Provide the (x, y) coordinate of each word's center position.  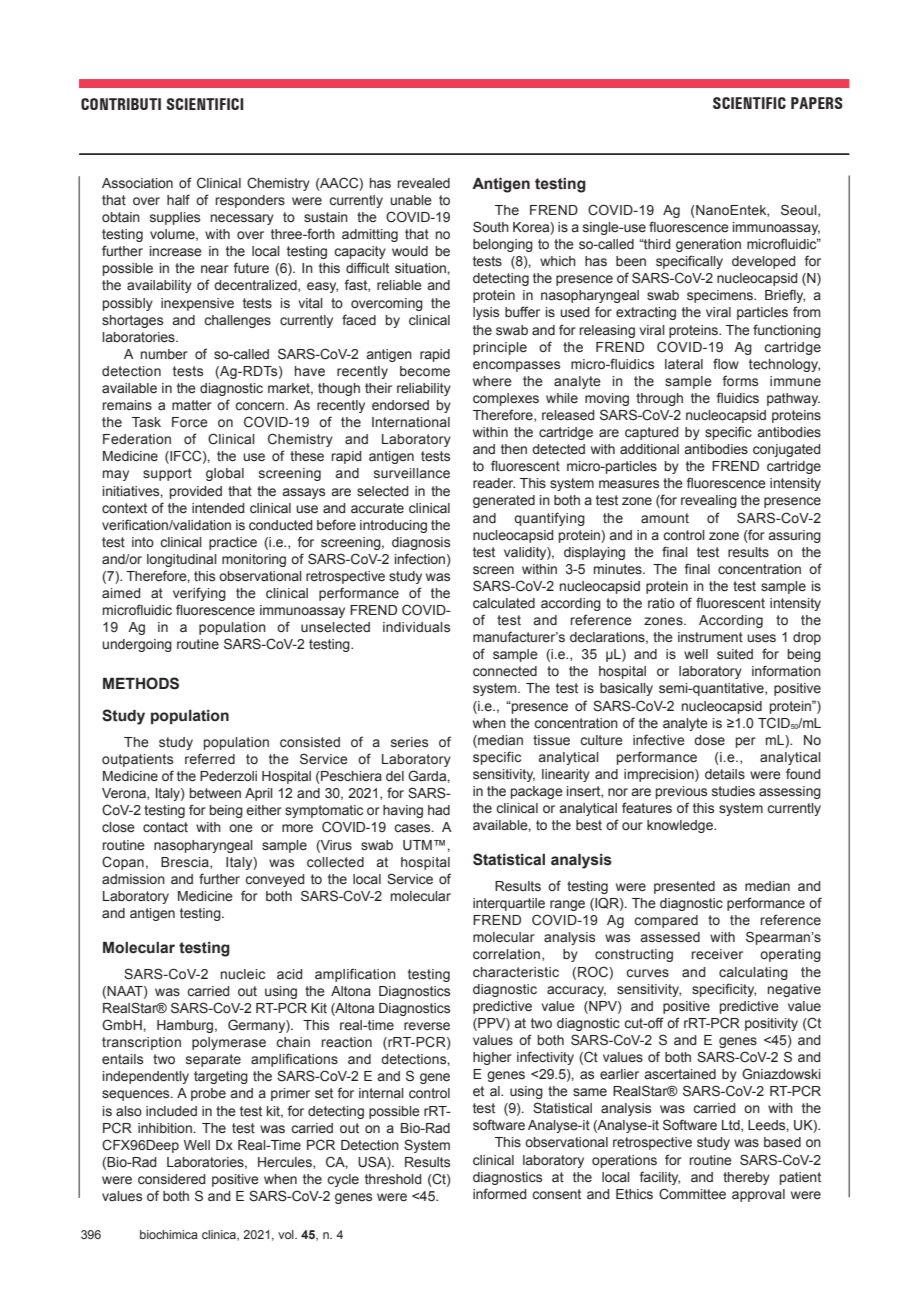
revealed (424, 183)
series (409, 742)
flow (726, 363)
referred (210, 759)
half (178, 200)
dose (709, 740)
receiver (717, 954)
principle (500, 348)
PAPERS (817, 103)
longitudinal (182, 560)
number (164, 354)
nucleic (243, 974)
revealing (709, 501)
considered (172, 1179)
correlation (508, 955)
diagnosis (421, 543)
